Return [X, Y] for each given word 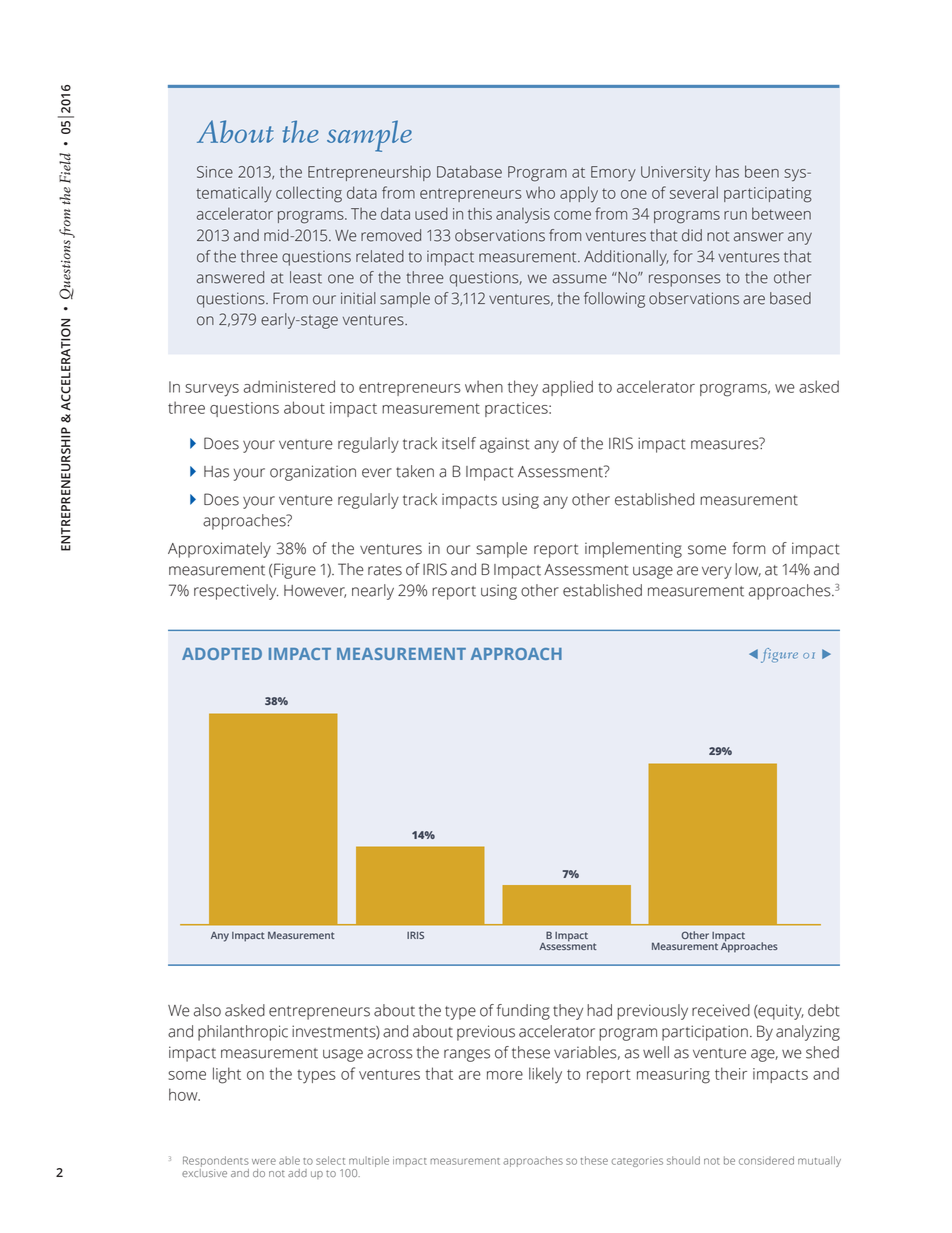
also [207, 1010]
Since [215, 172]
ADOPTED [222, 654]
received [721, 1010]
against [505, 445]
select [330, 1160]
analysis [523, 215]
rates [385, 570]
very [717, 572]
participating [768, 195]
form [749, 548]
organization [313, 473]
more [505, 1075]
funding [523, 1012]
